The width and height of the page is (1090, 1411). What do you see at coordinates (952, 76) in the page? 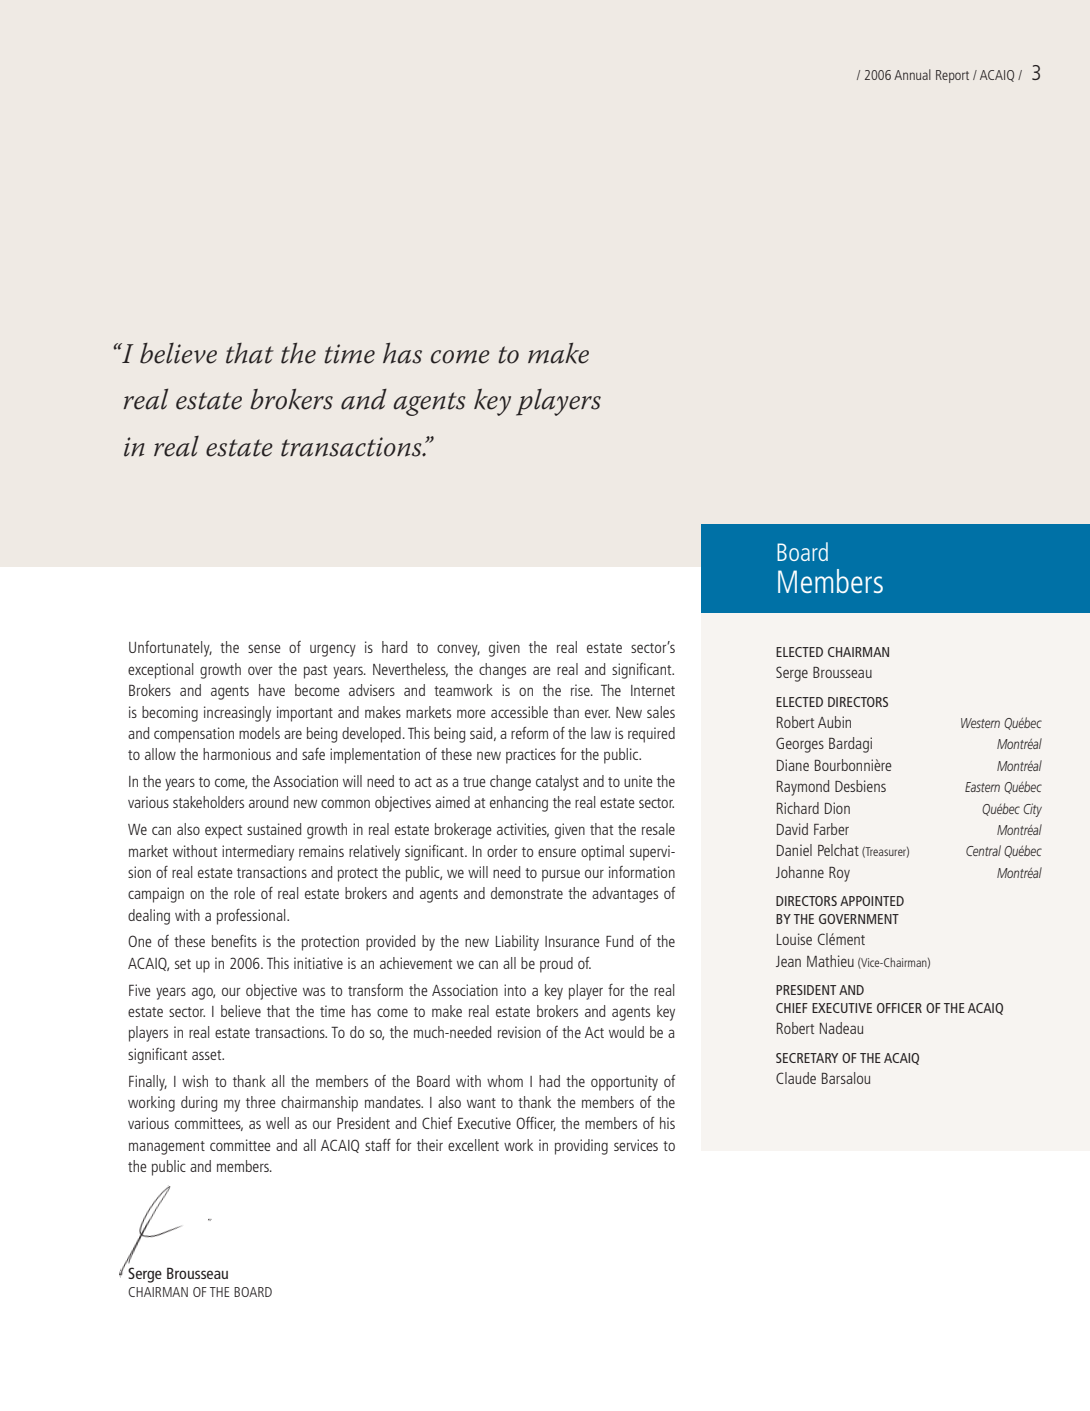
I see `Report` at bounding box center [952, 76].
